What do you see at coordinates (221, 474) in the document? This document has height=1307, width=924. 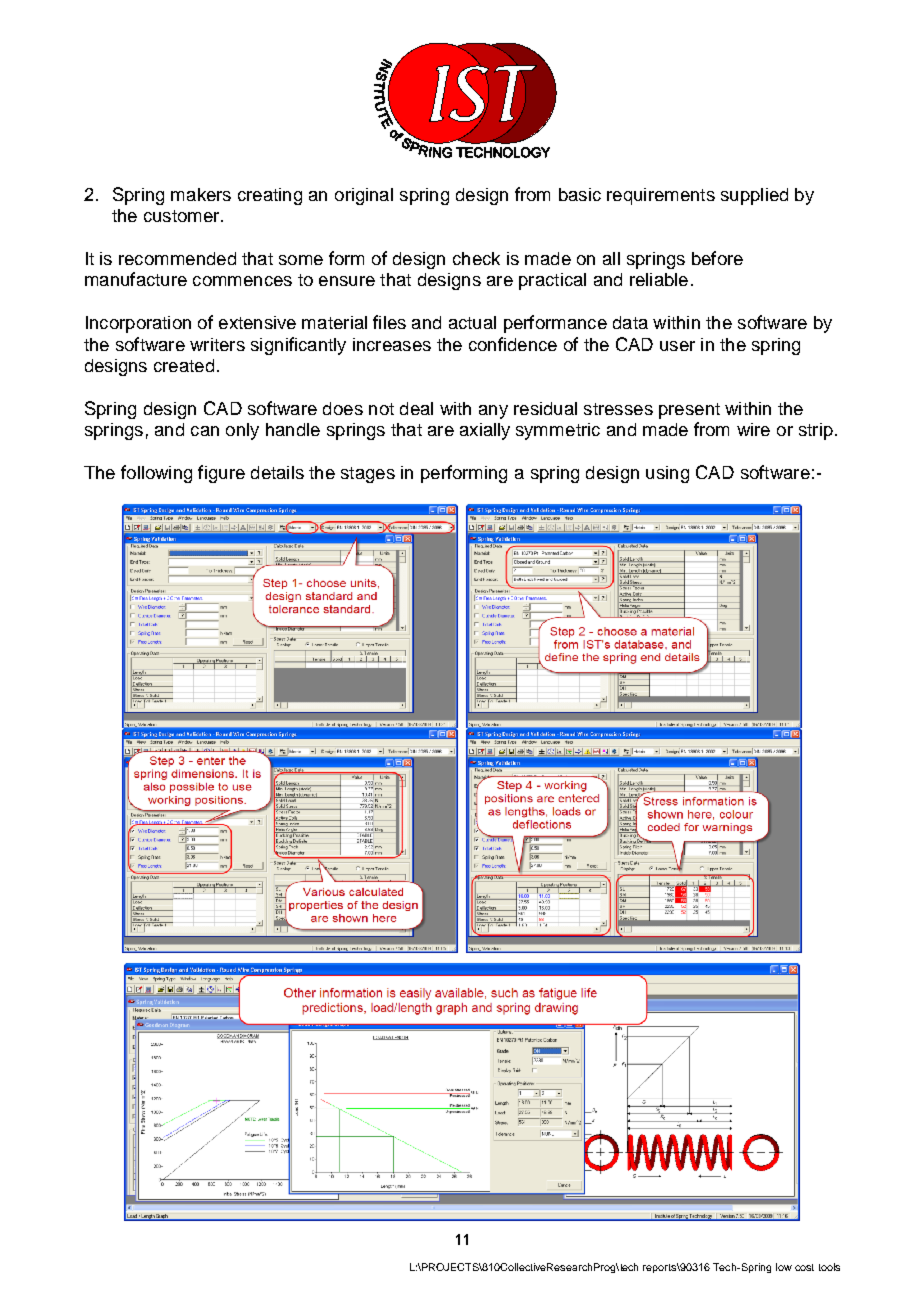 I see `figure` at bounding box center [221, 474].
